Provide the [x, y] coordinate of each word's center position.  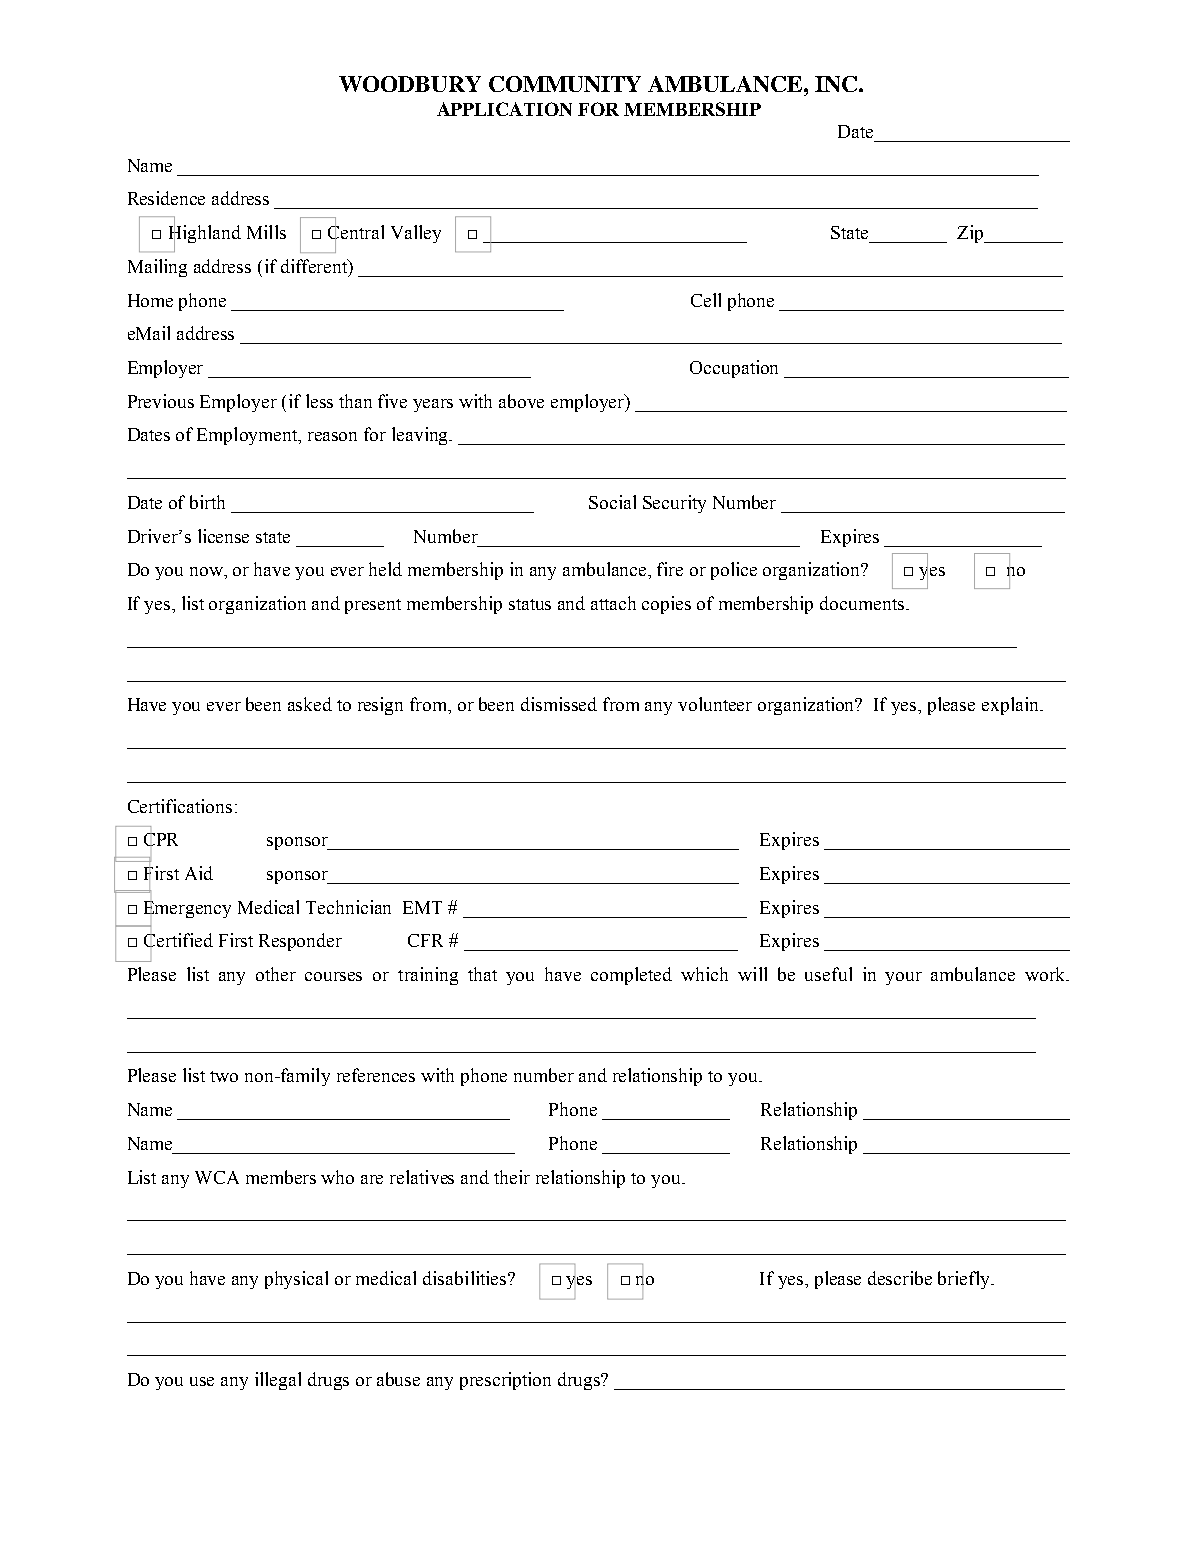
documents [862, 603]
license [223, 536]
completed [631, 976]
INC [836, 84]
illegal [278, 1381]
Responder [300, 942]
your [903, 978]
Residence [166, 198]
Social [612, 502]
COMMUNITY [565, 84]
